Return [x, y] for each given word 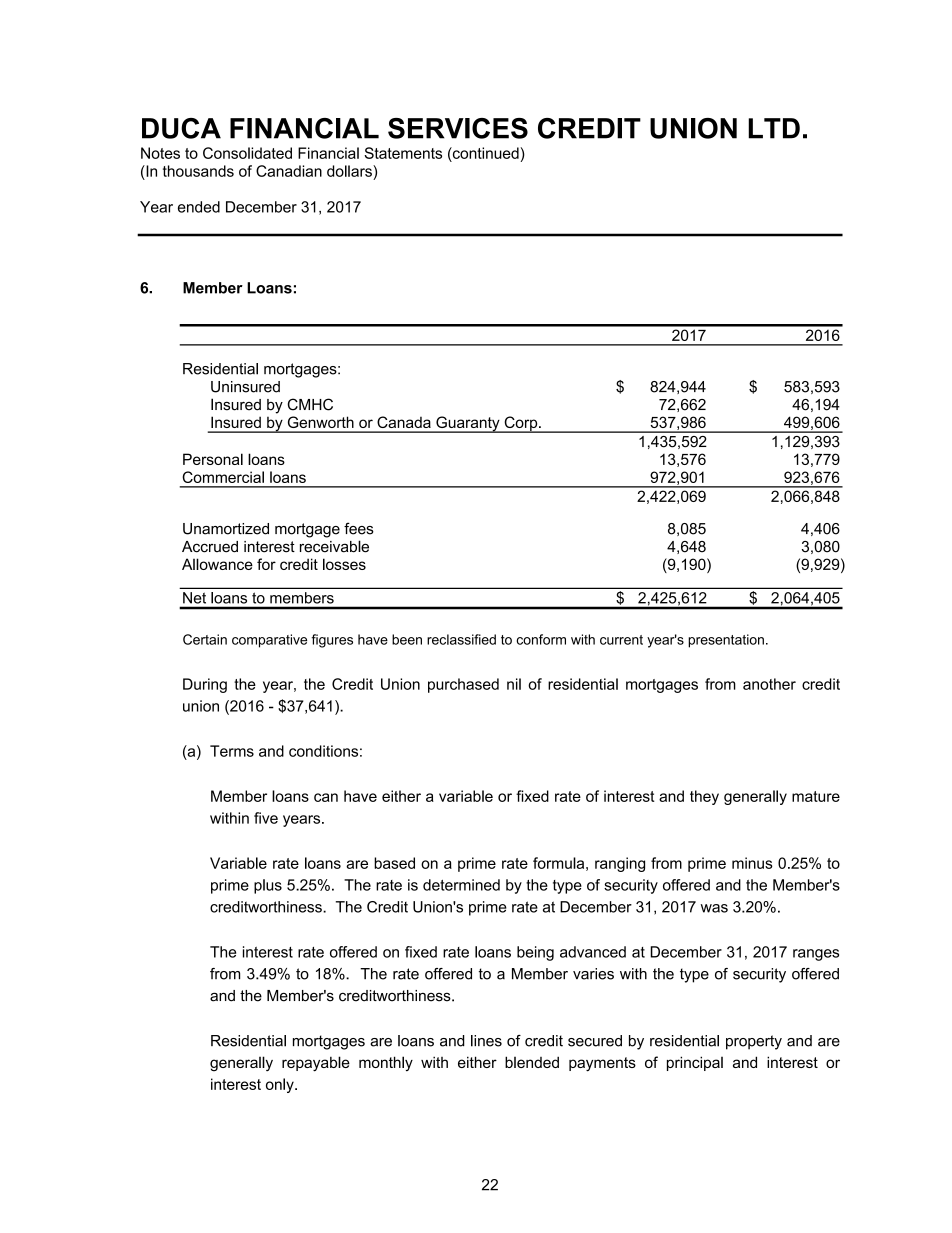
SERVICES [458, 128]
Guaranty [468, 424]
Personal [213, 459]
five [266, 818]
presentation [726, 641]
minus [752, 863]
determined [461, 885]
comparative [269, 641]
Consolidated [247, 153]
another [769, 684]
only [281, 1085]
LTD [774, 128]
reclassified [461, 639]
